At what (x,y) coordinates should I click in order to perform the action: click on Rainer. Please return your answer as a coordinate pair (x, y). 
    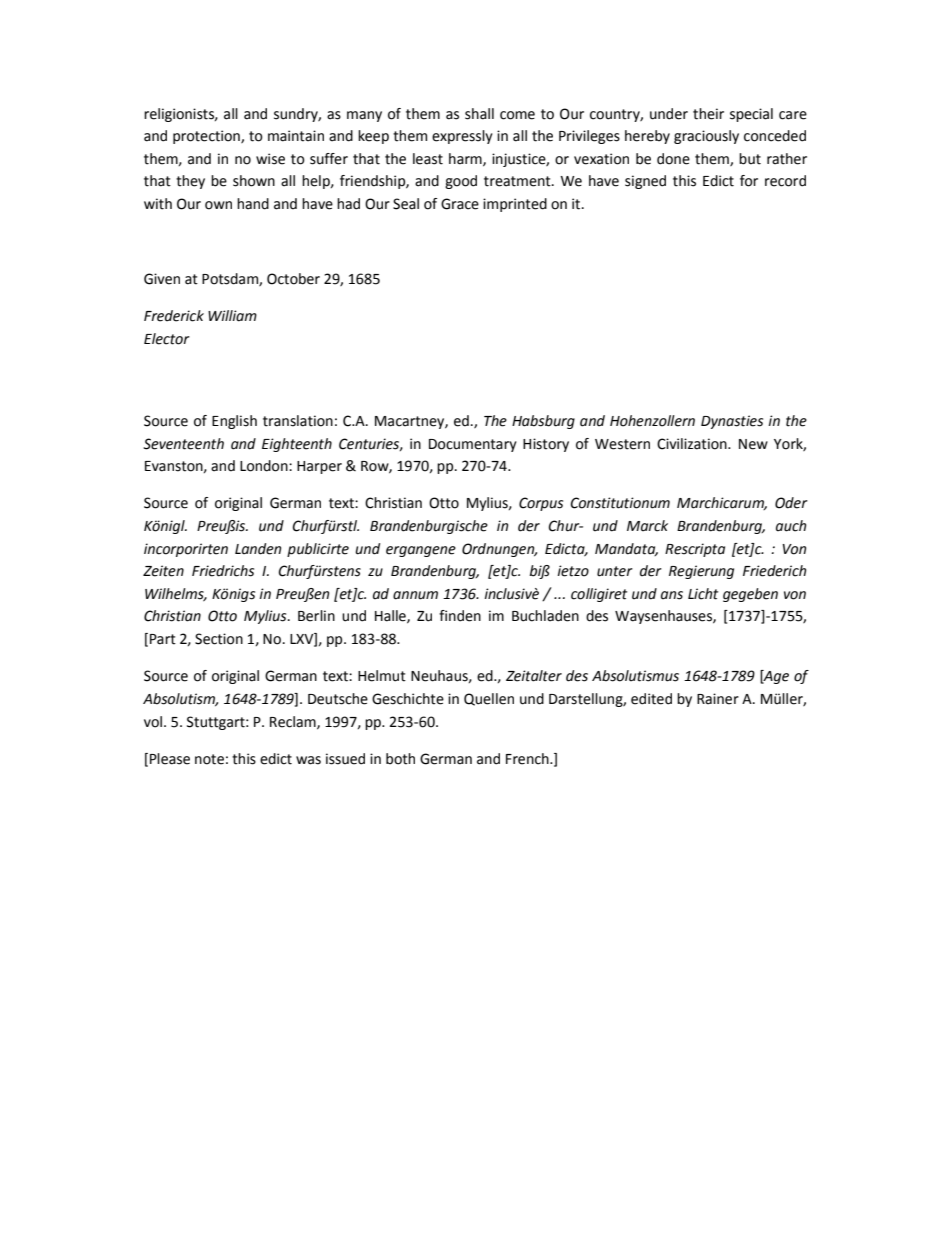
    Looking at the image, I should click on (718, 699).
